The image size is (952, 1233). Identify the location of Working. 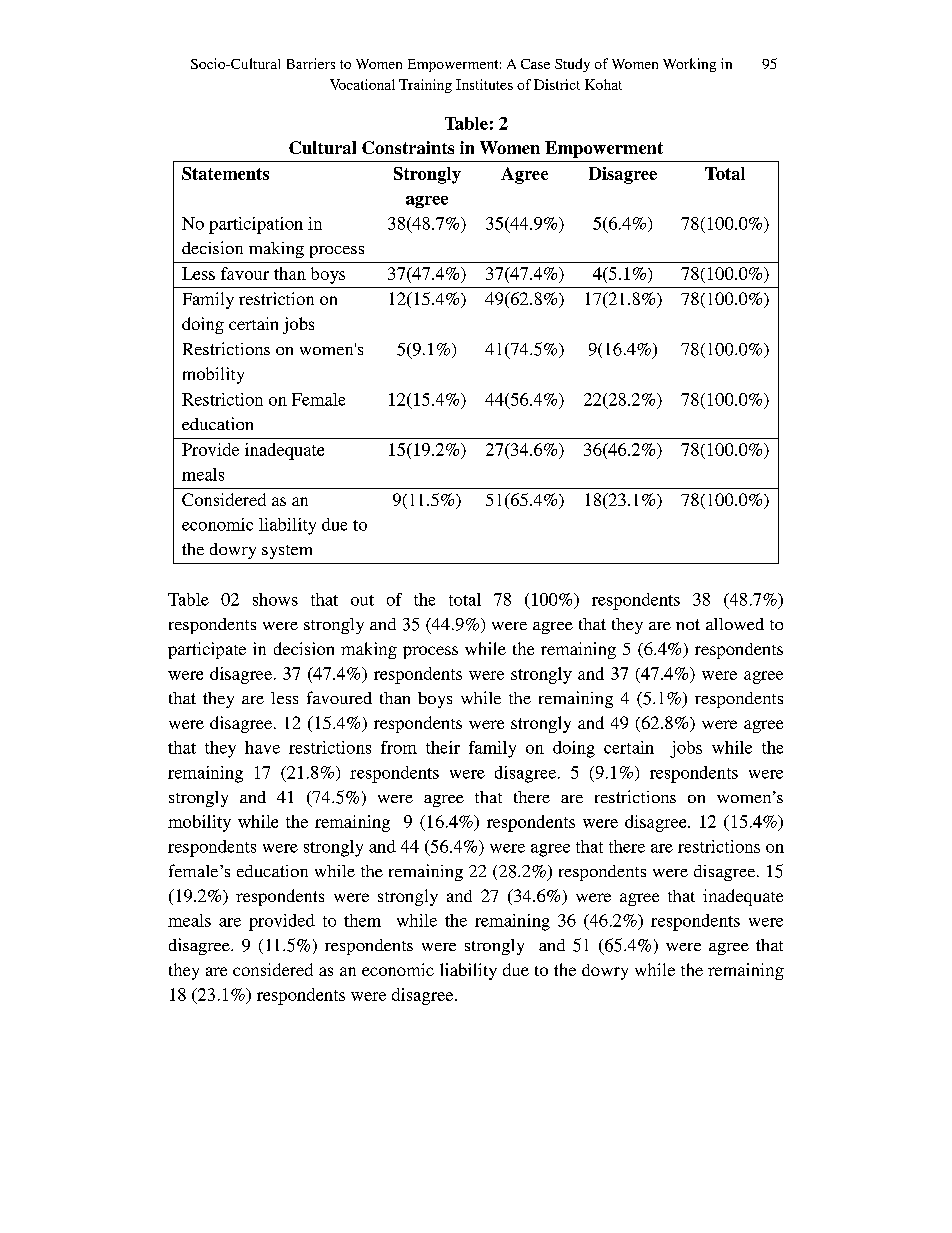
(689, 65).
